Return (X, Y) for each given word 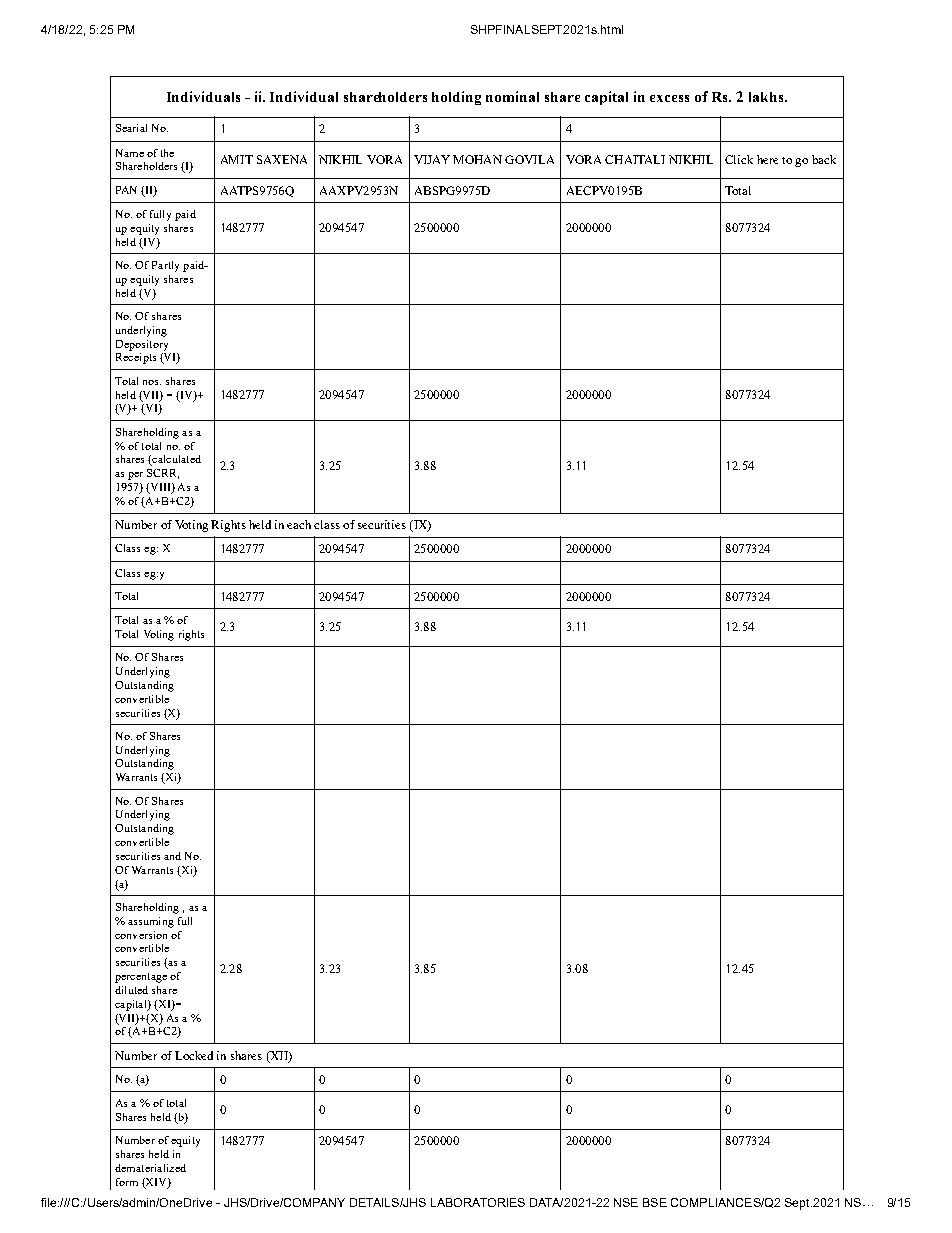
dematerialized (150, 1168)
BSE (655, 1202)
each (299, 524)
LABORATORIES (478, 1202)
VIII (160, 488)
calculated (175, 460)
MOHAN (477, 159)
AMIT (237, 159)
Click (739, 159)
